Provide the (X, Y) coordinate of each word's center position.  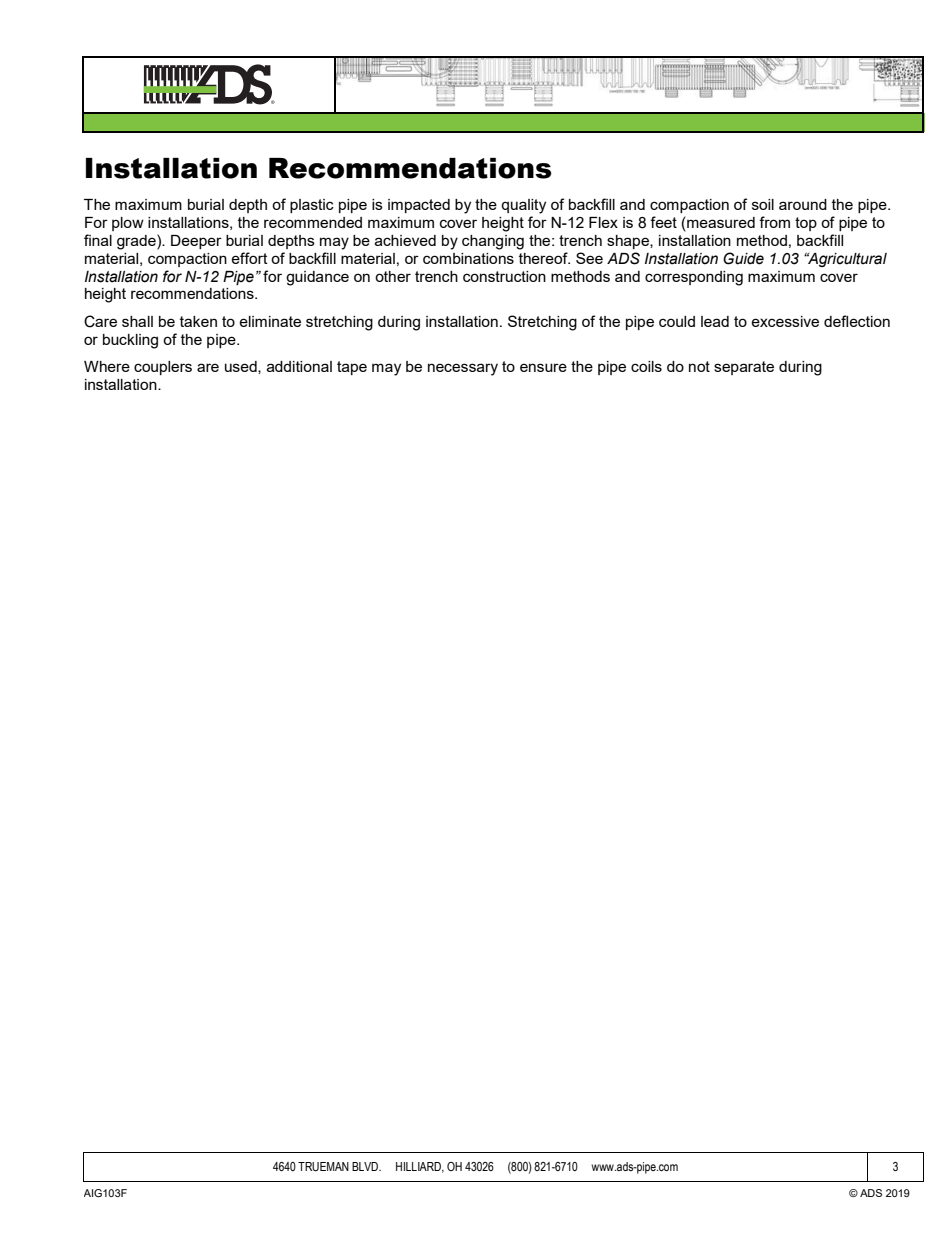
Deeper (196, 242)
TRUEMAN (323, 1167)
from (774, 222)
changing (493, 242)
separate (744, 368)
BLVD (366, 1166)
